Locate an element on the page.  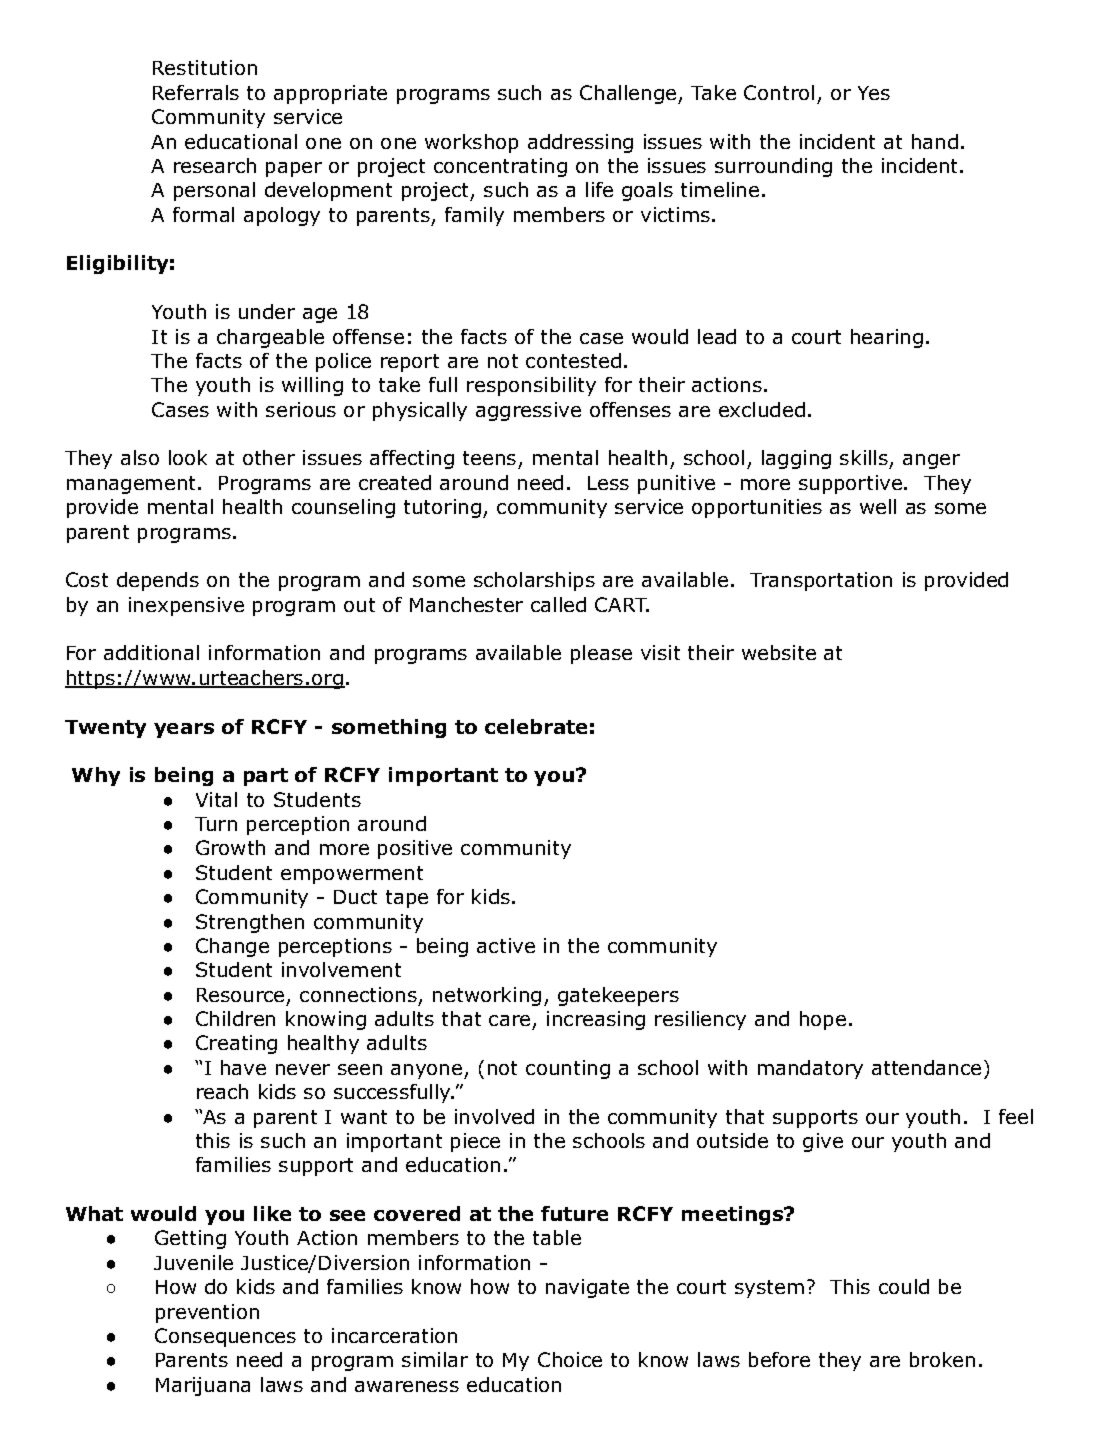
Choice is located at coordinates (570, 1359).
